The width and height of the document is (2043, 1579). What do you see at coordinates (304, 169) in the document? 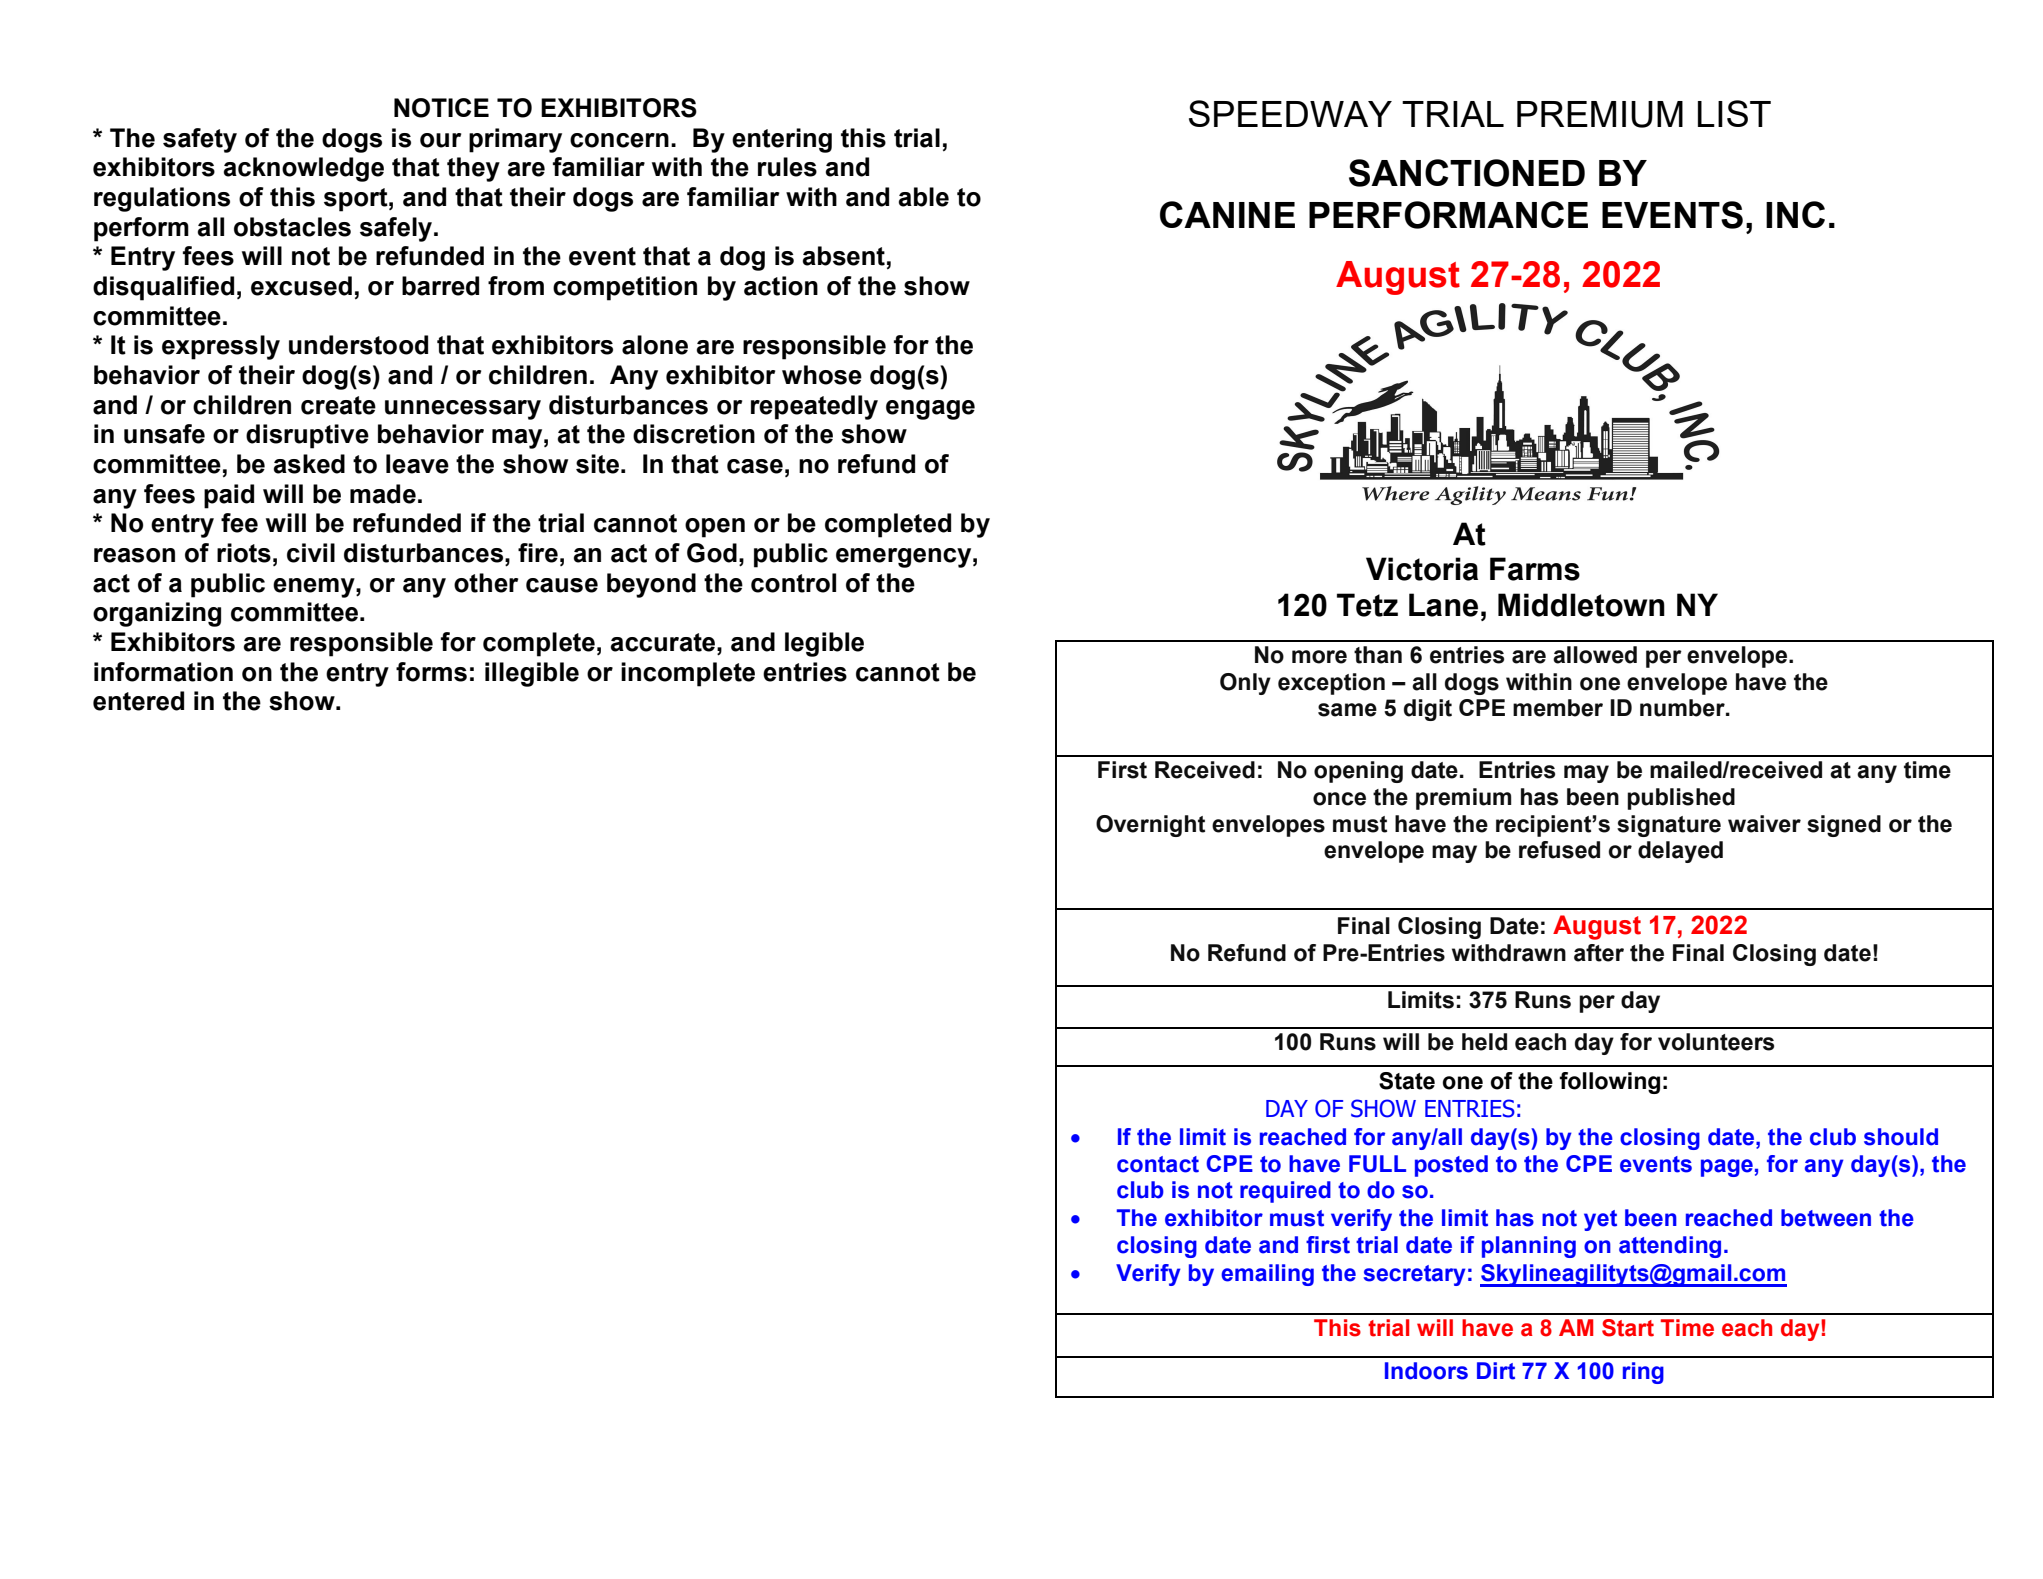
I see `acknowledge` at bounding box center [304, 169].
